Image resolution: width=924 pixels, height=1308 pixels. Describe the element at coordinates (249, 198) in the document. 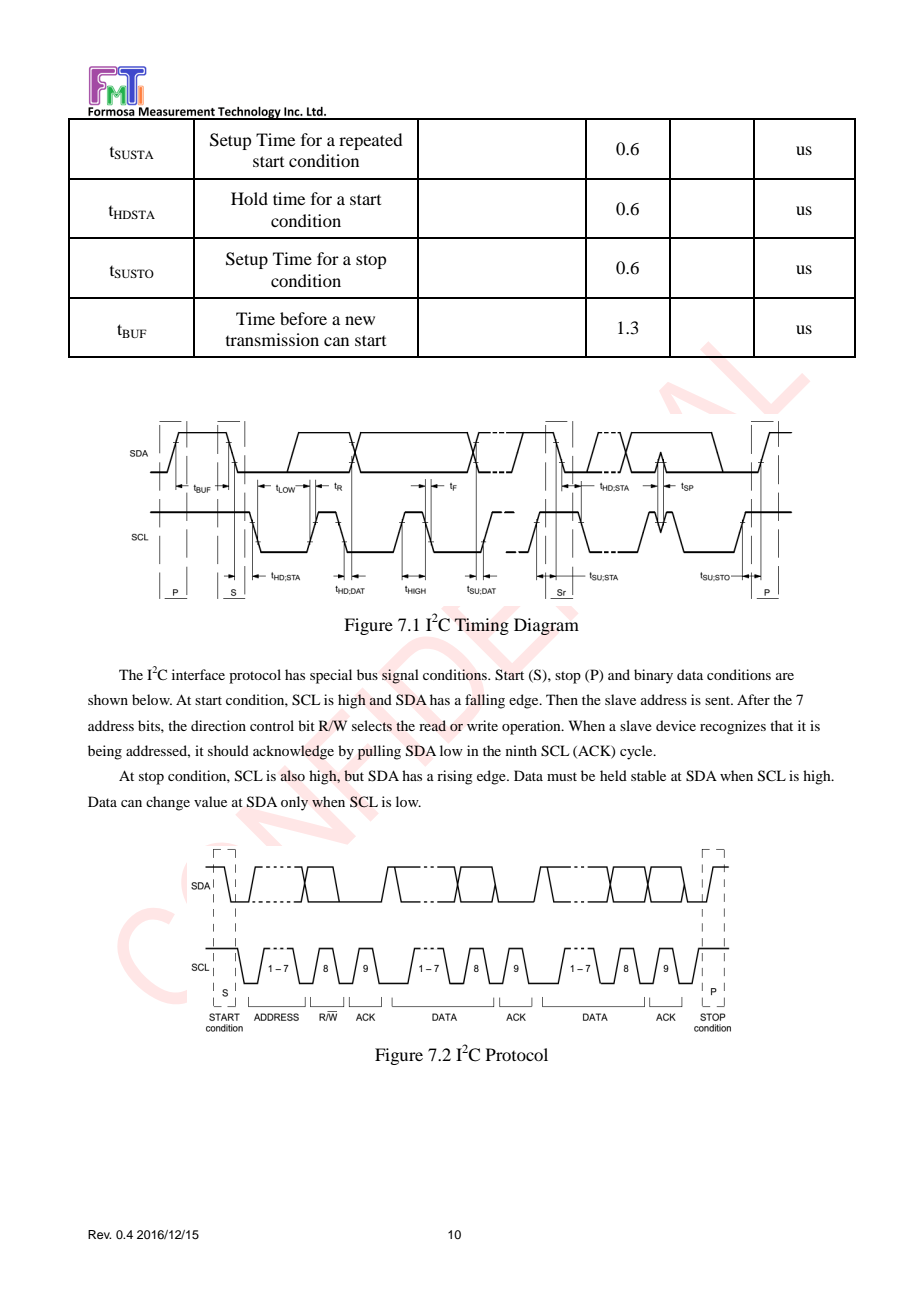

I see `Hold` at that location.
